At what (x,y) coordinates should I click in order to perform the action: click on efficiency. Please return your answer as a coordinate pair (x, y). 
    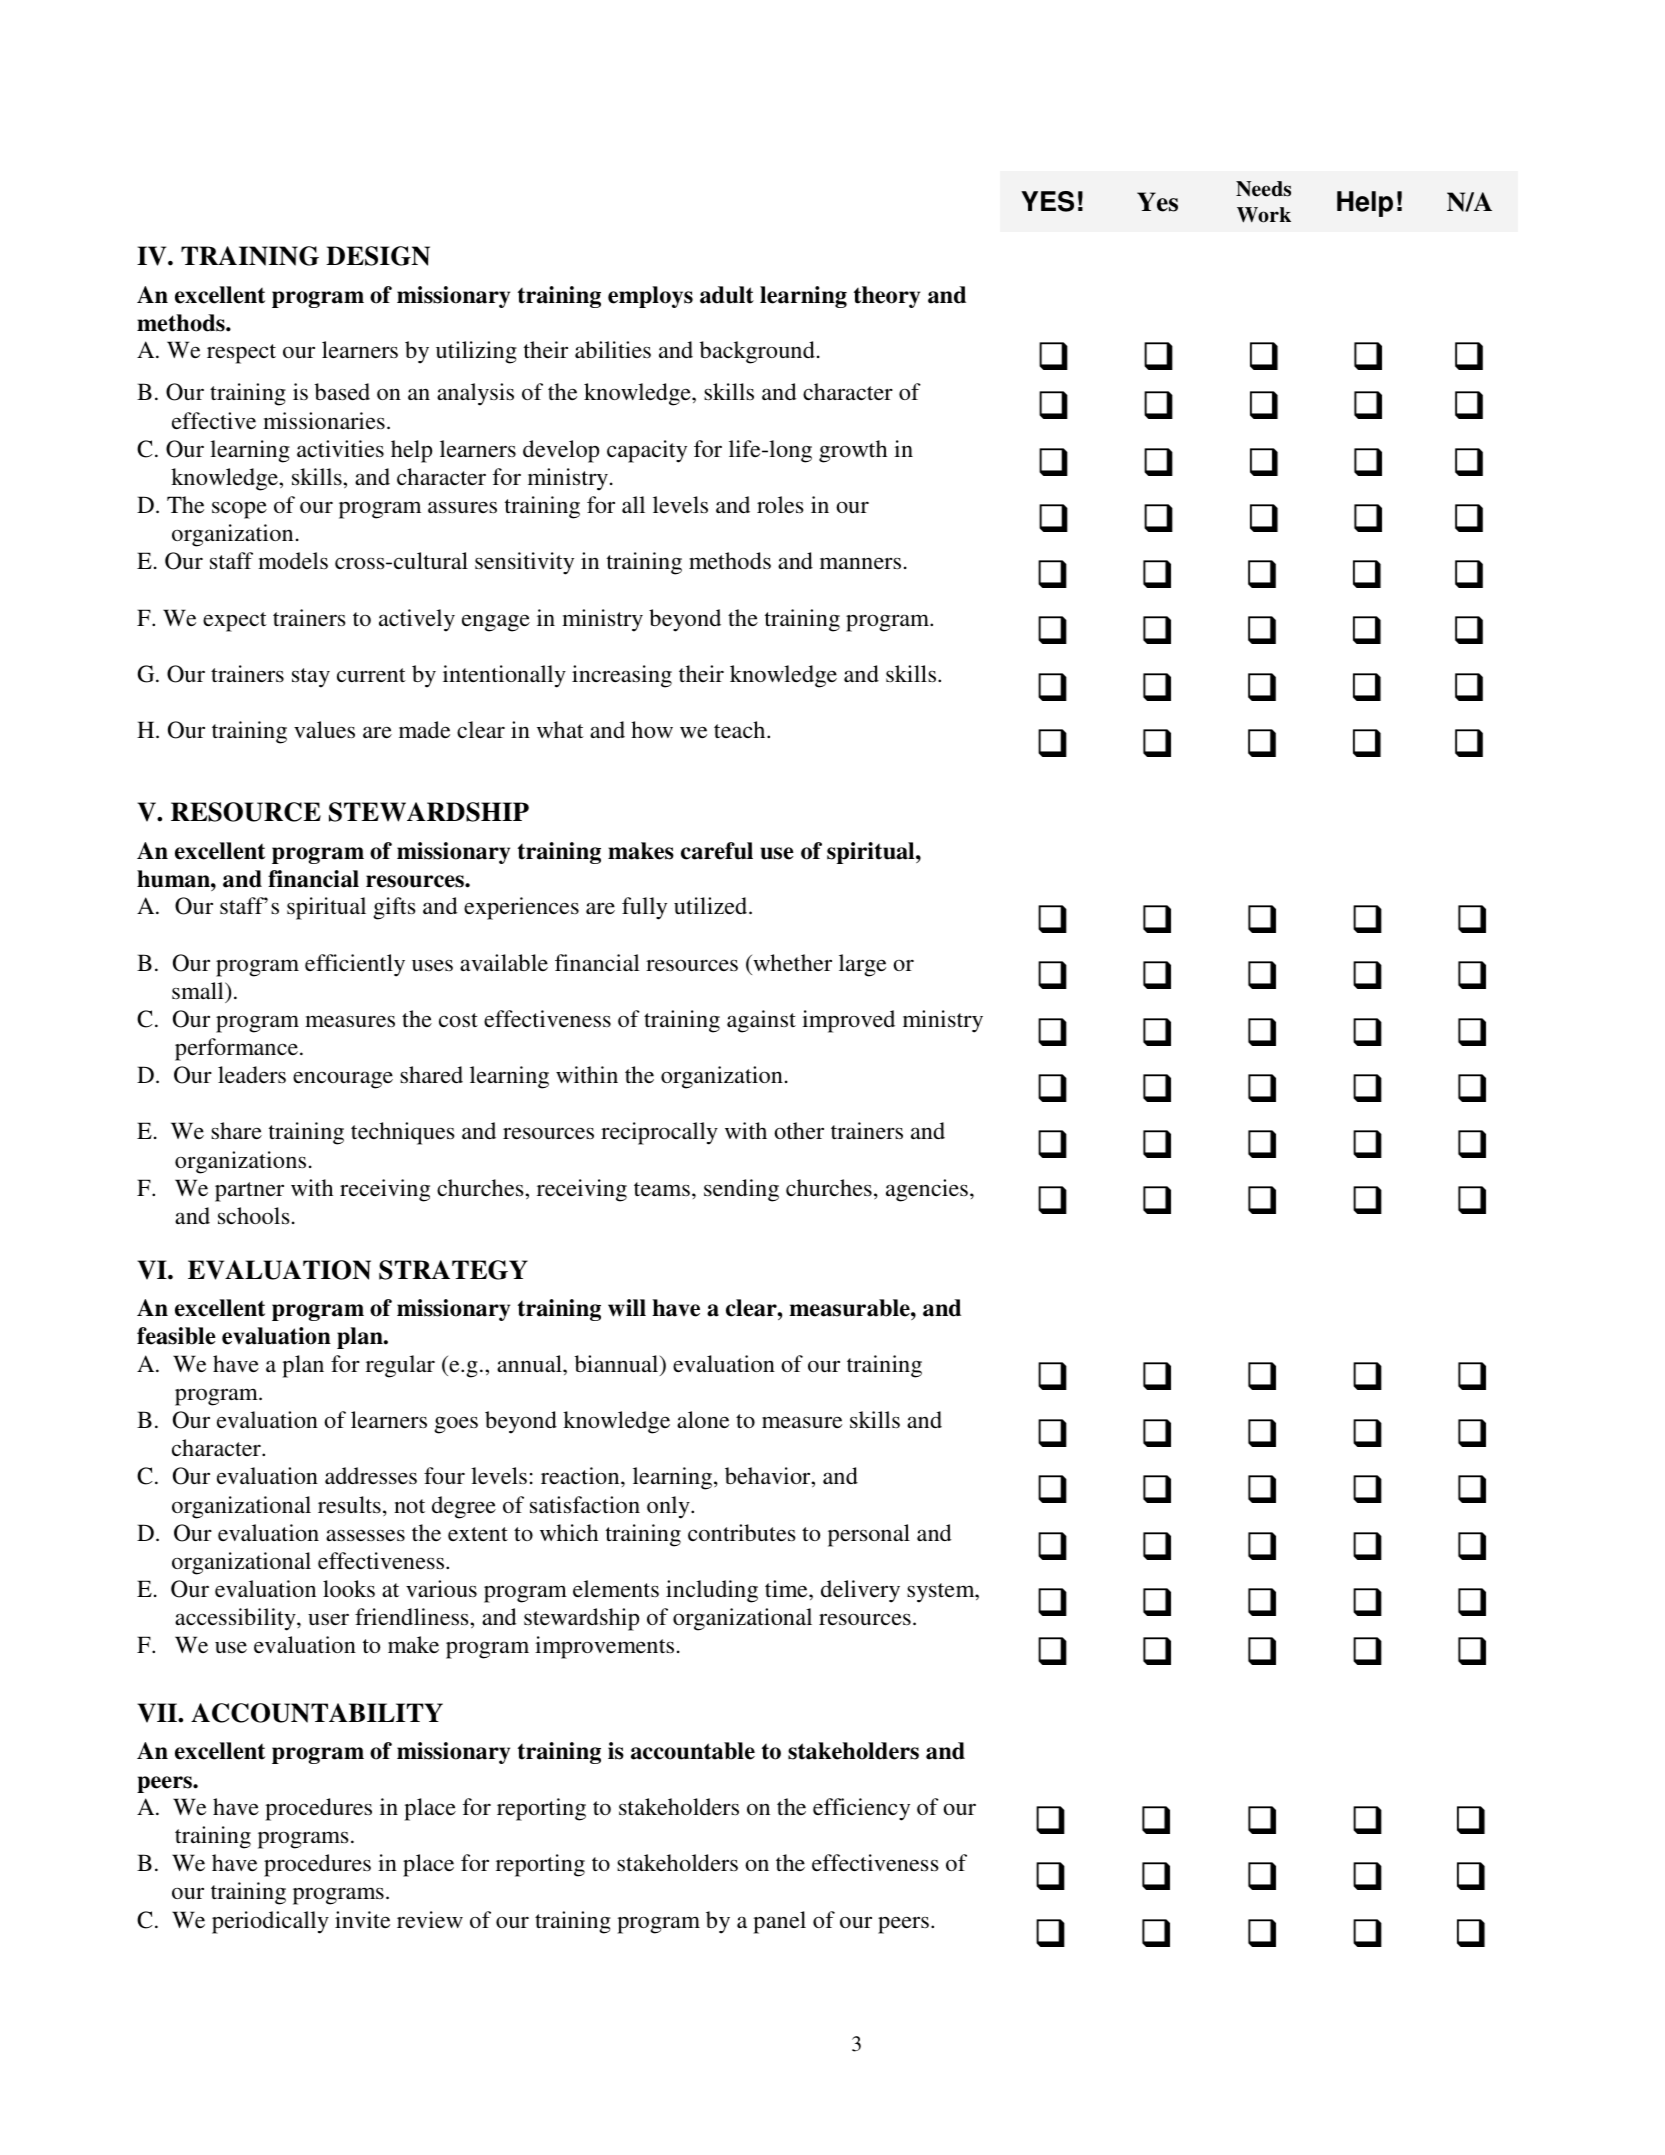
    Looking at the image, I should click on (861, 1809).
